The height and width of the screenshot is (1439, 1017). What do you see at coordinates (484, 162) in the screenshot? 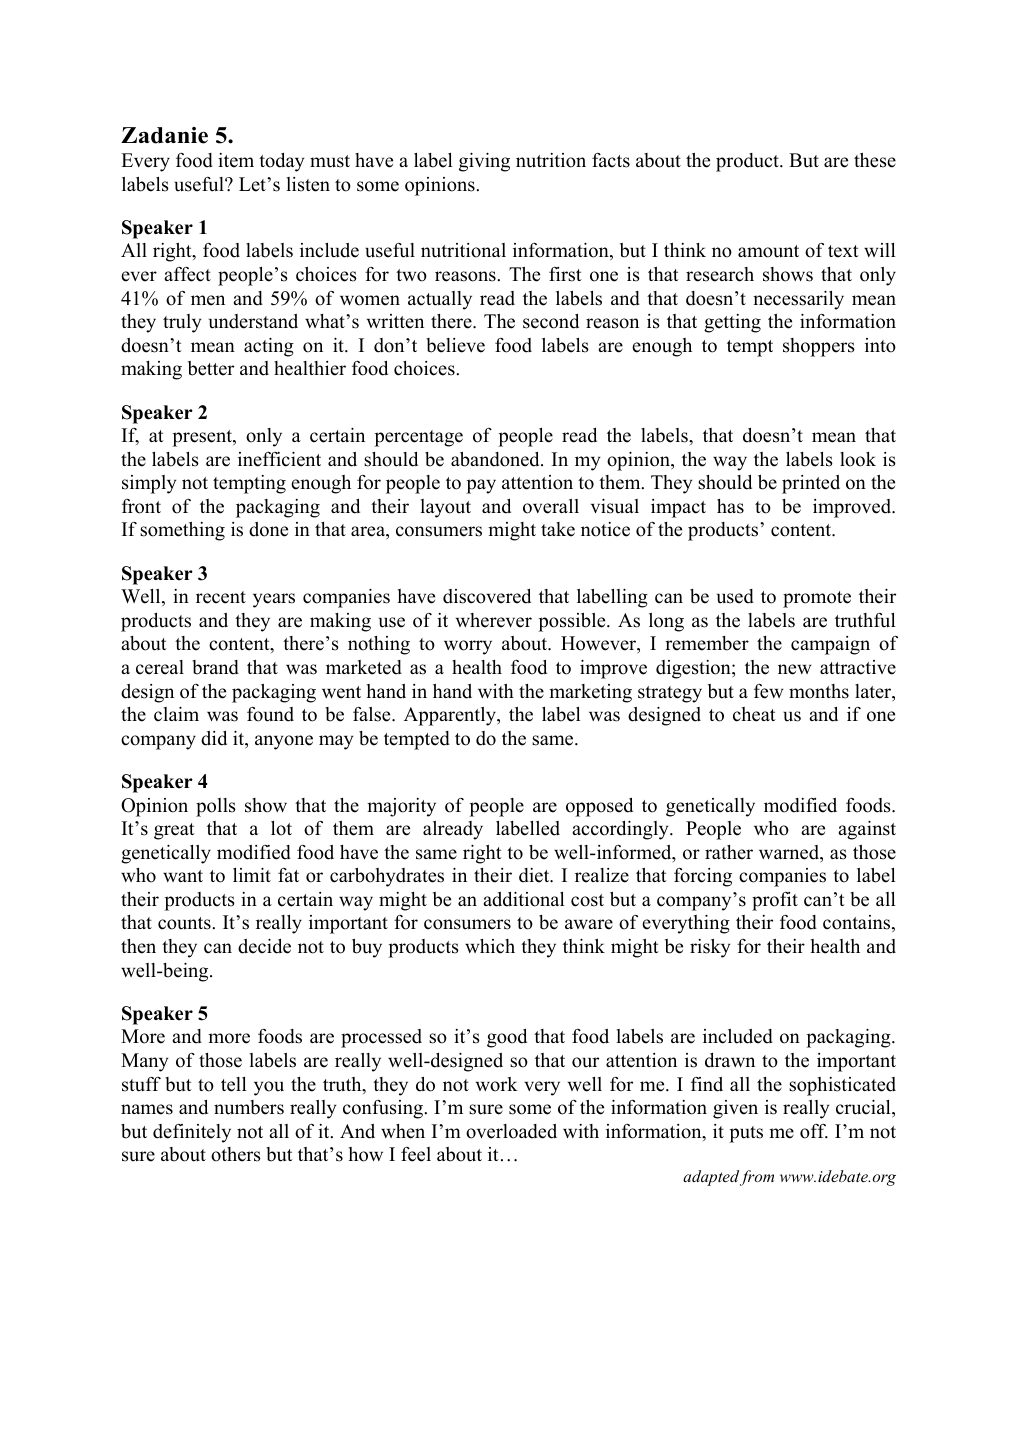
I see `giving` at bounding box center [484, 162].
